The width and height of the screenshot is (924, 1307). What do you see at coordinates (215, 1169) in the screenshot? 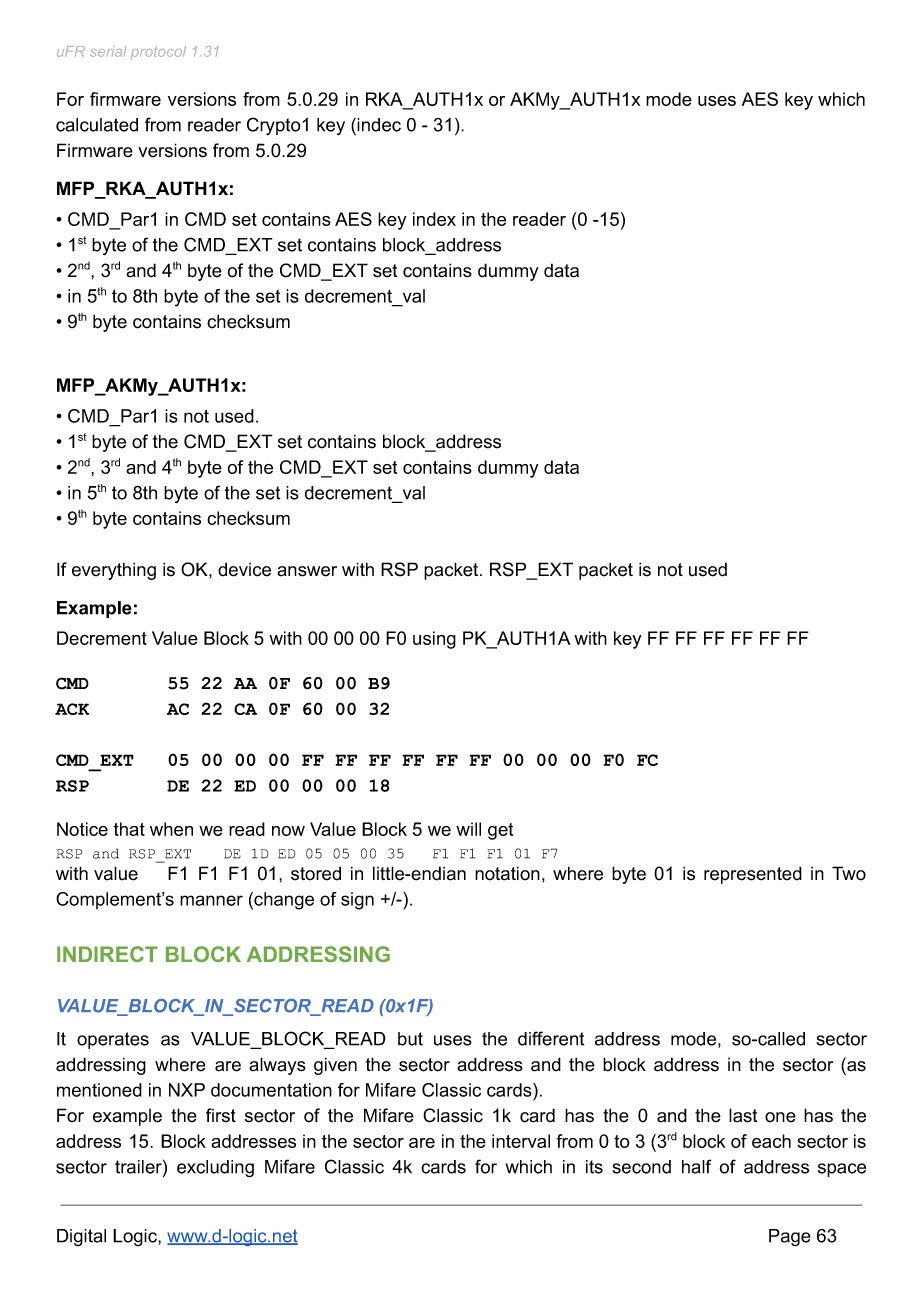
I see `excluding` at bounding box center [215, 1169].
